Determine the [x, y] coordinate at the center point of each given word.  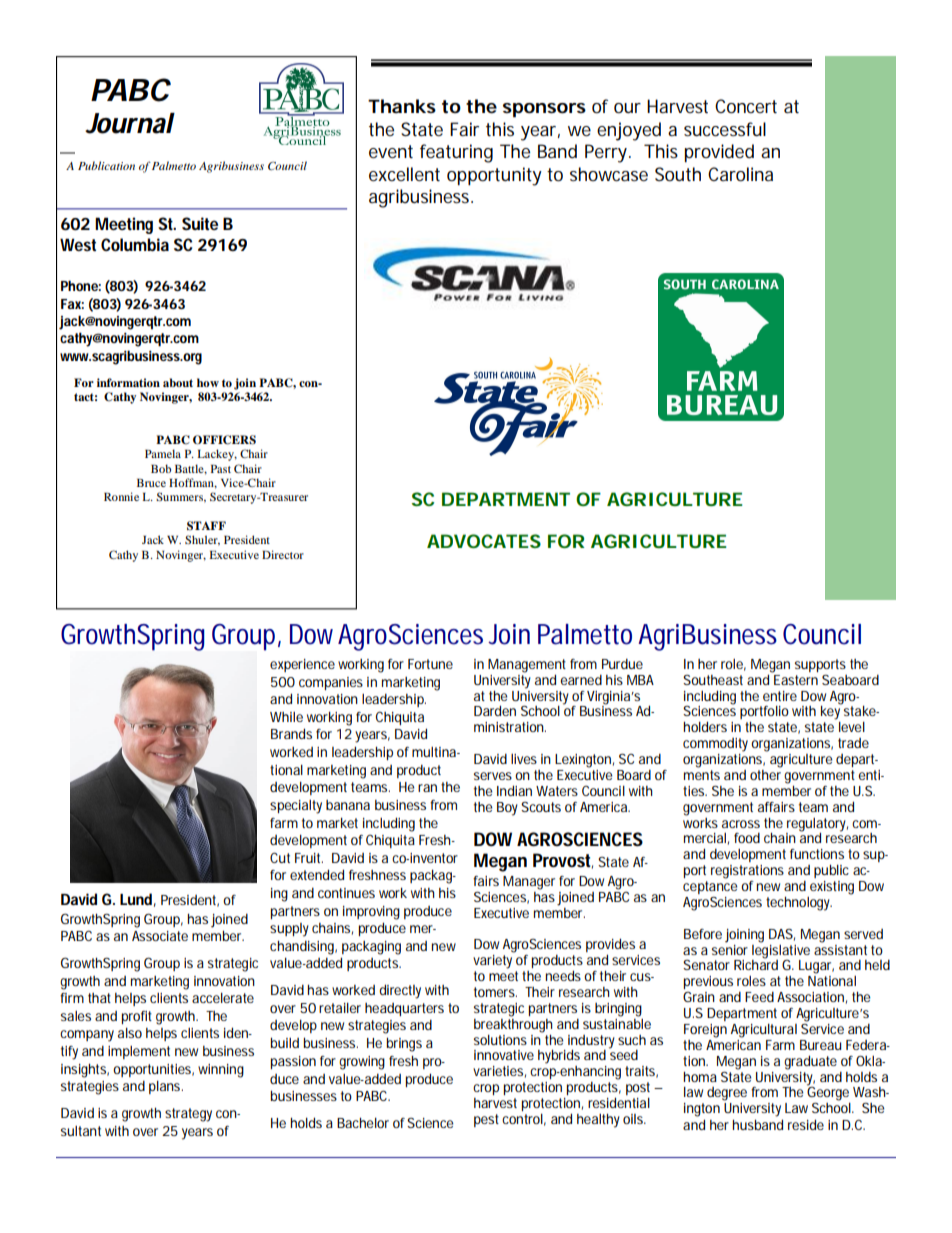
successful [725, 129]
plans [165, 1087]
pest [486, 1120]
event [391, 151]
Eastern [795, 678]
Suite [200, 223]
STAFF [206, 526]
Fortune [430, 664]
